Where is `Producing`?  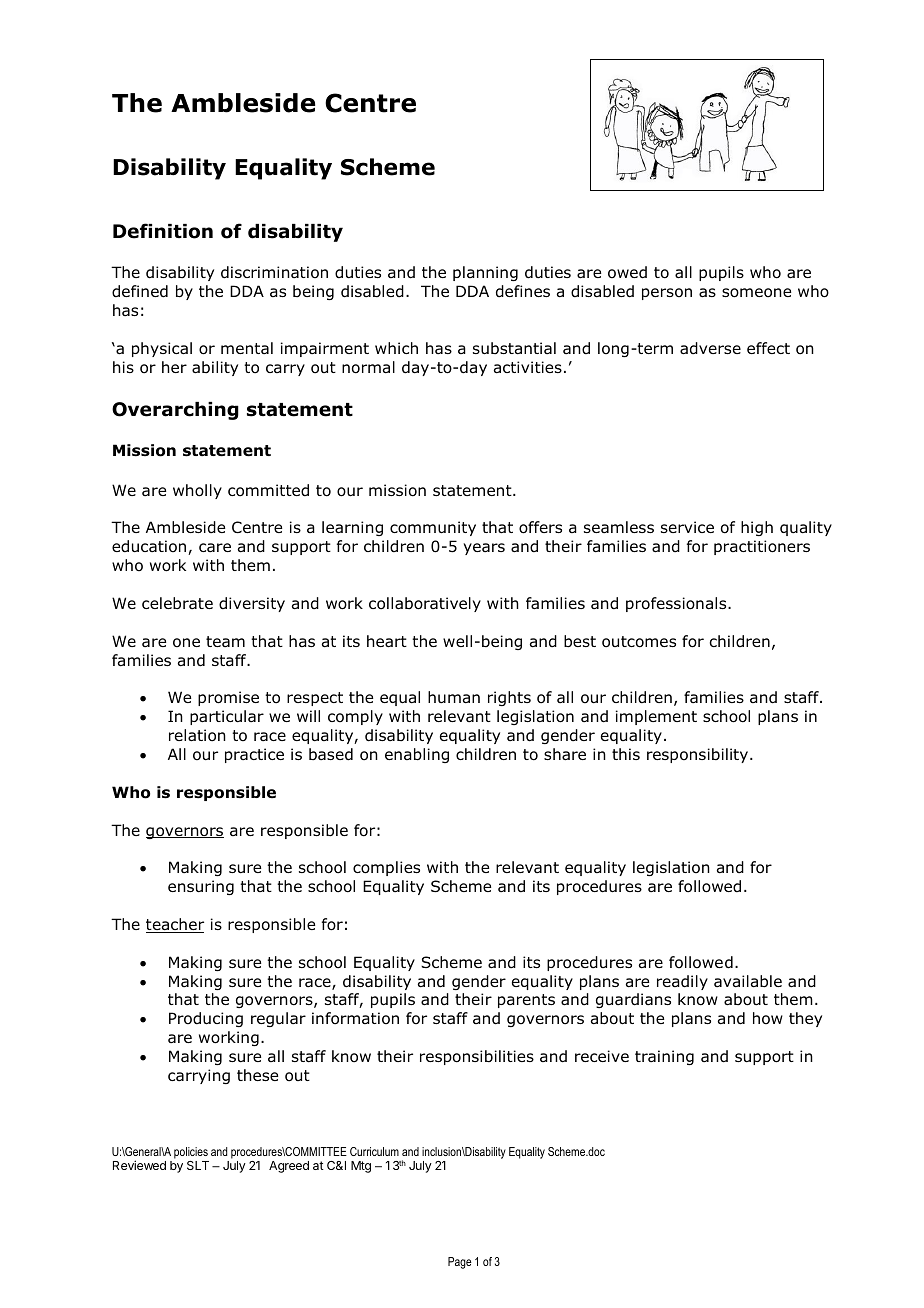 Producing is located at coordinates (206, 1019).
